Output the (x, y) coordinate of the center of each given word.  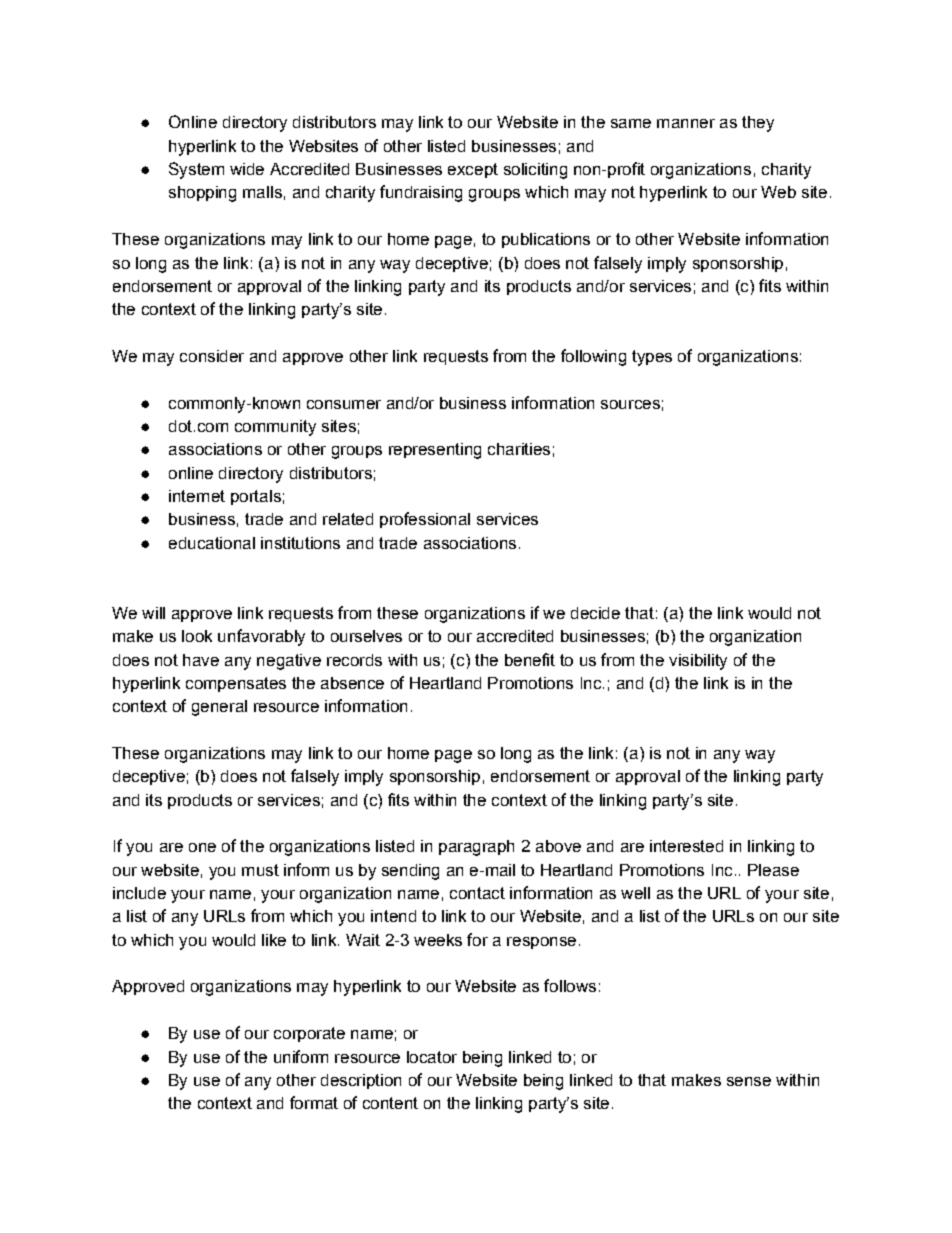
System (196, 170)
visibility (698, 662)
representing (435, 451)
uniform (301, 1056)
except (473, 170)
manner (686, 123)
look (197, 636)
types (652, 358)
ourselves (366, 636)
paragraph (476, 848)
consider (212, 356)
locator (432, 1057)
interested (686, 846)
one (202, 847)
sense (749, 1081)
